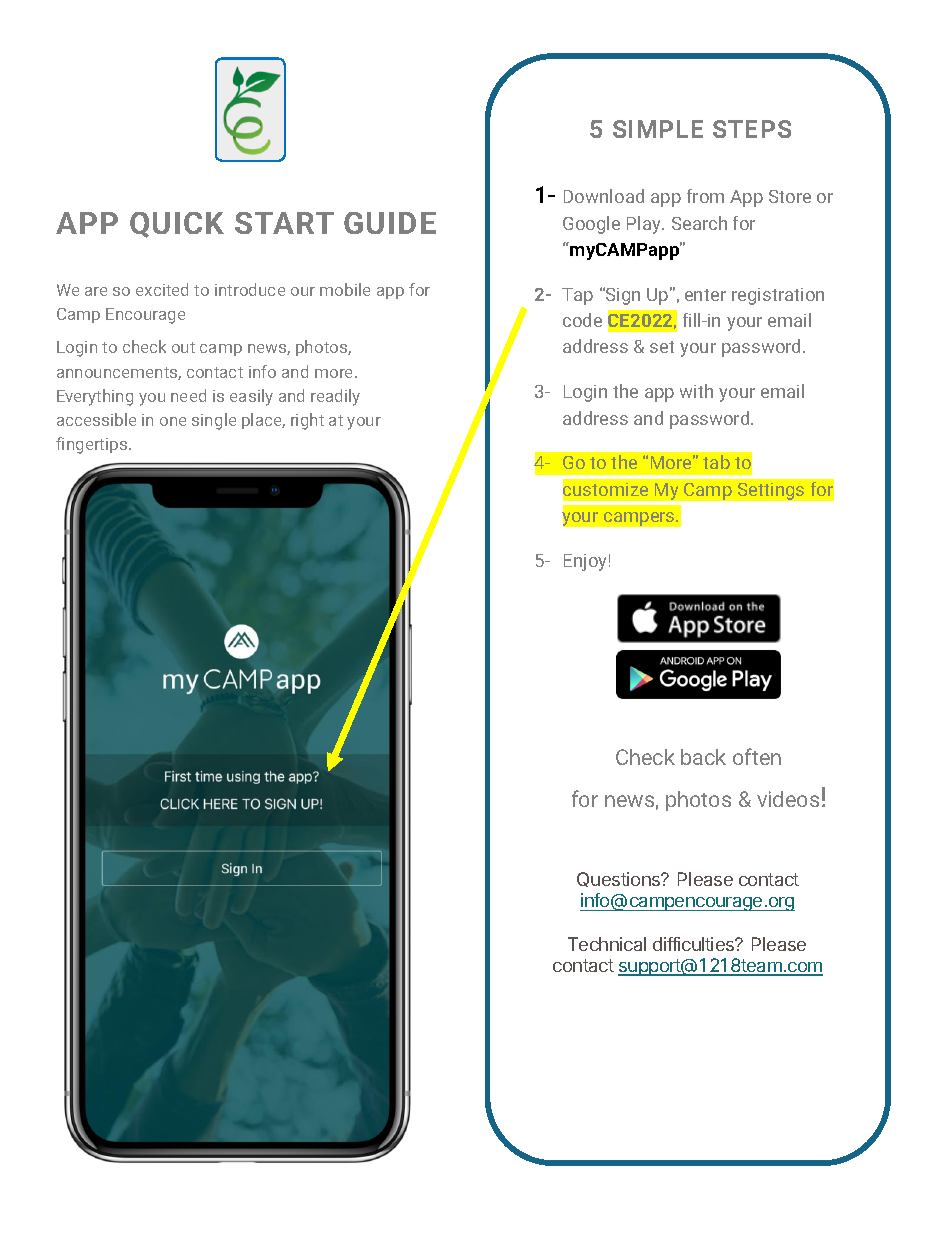 The image size is (952, 1233). I want to click on Technical, so click(607, 944).
